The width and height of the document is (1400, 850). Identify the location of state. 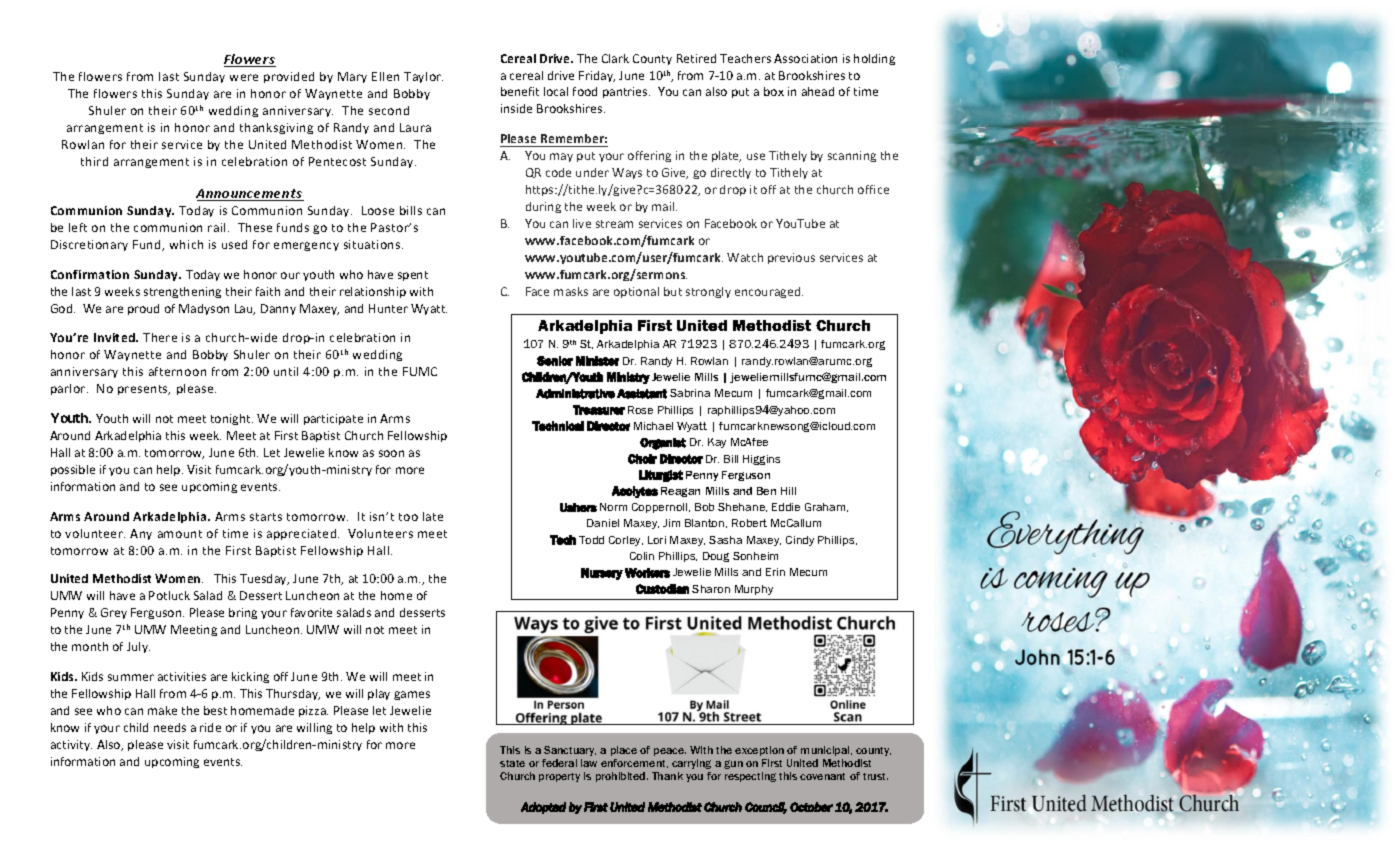
(512, 763).
